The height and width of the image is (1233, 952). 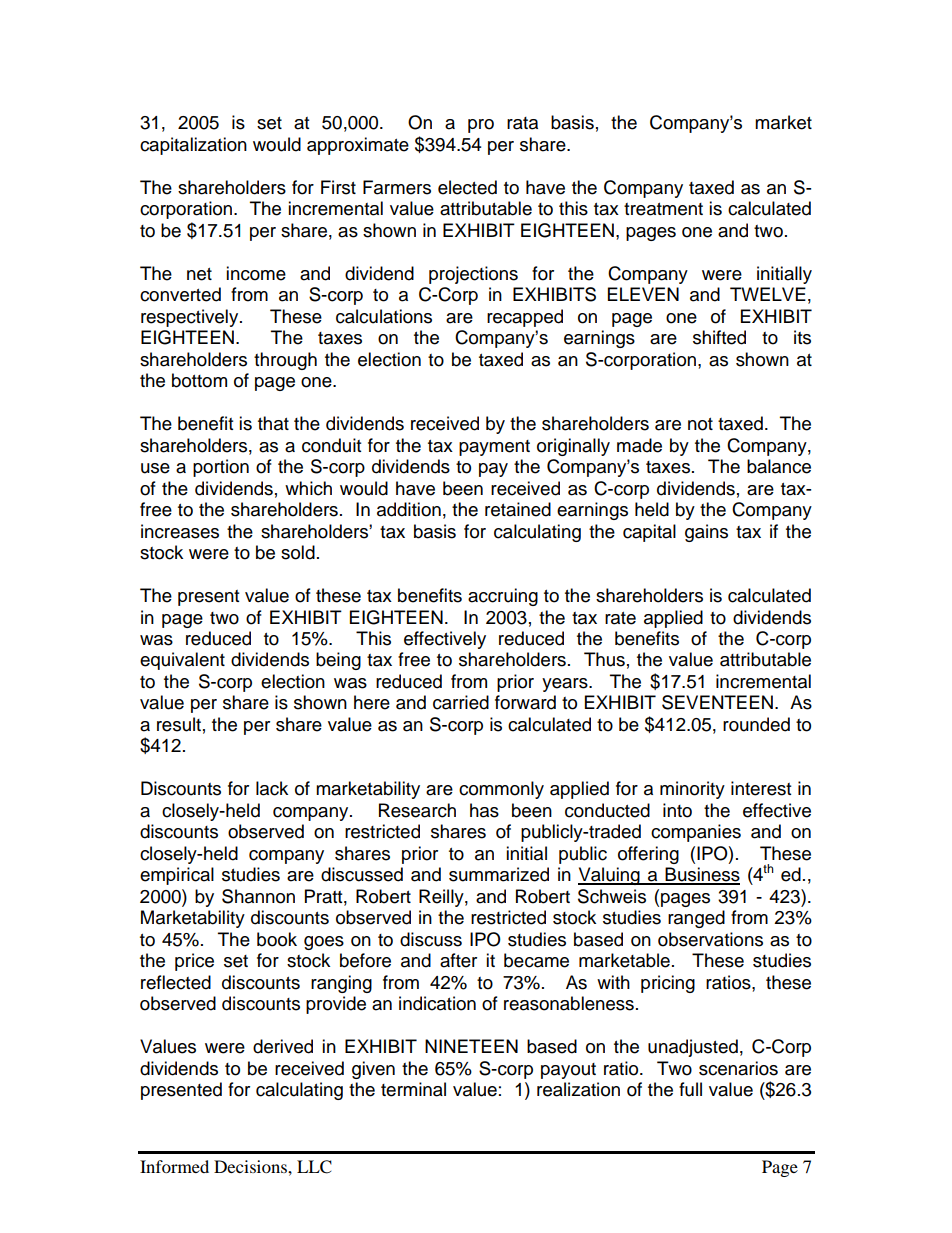 I want to click on Decisions, so click(x=251, y=1166).
